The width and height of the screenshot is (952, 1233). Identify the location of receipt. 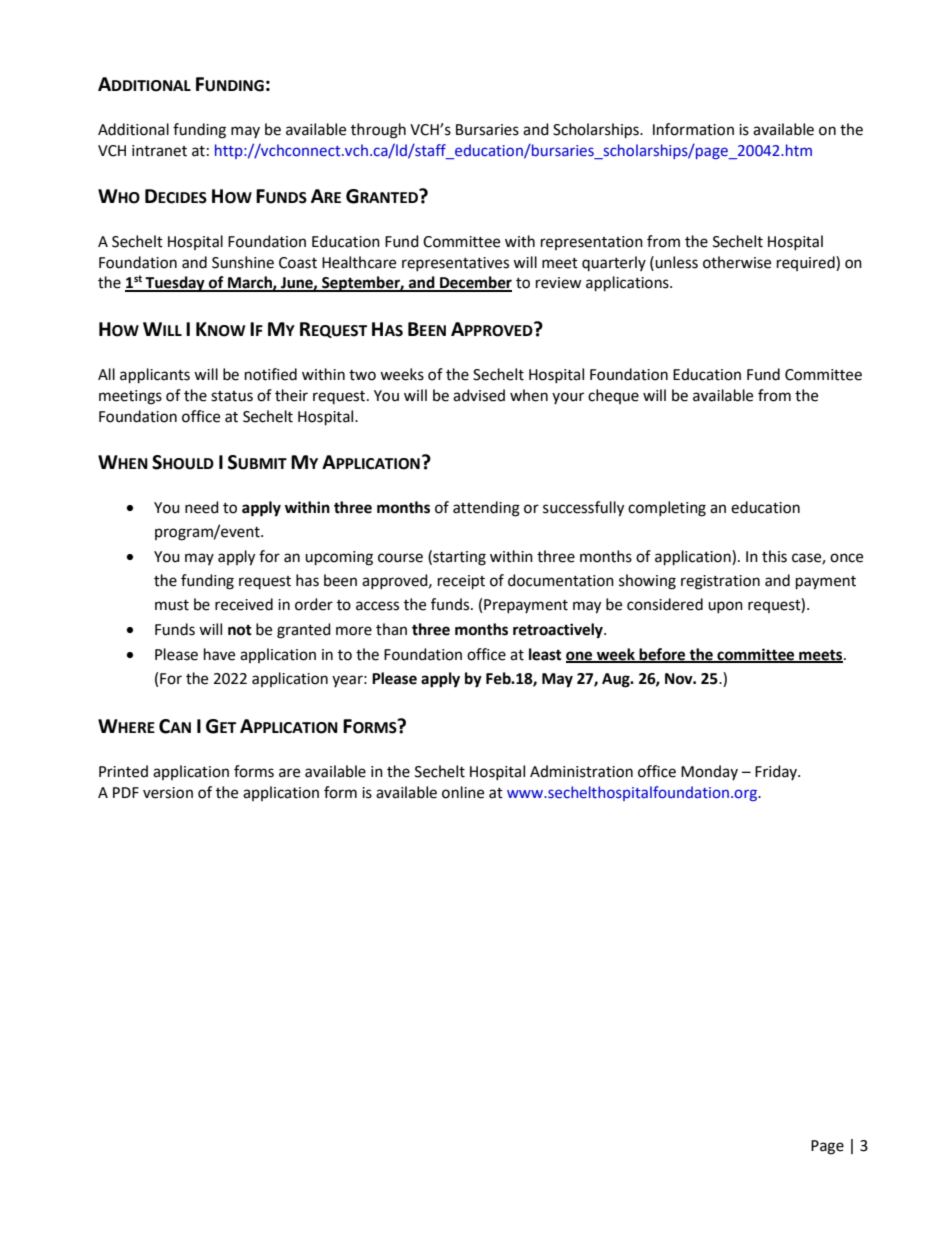
(461, 582).
